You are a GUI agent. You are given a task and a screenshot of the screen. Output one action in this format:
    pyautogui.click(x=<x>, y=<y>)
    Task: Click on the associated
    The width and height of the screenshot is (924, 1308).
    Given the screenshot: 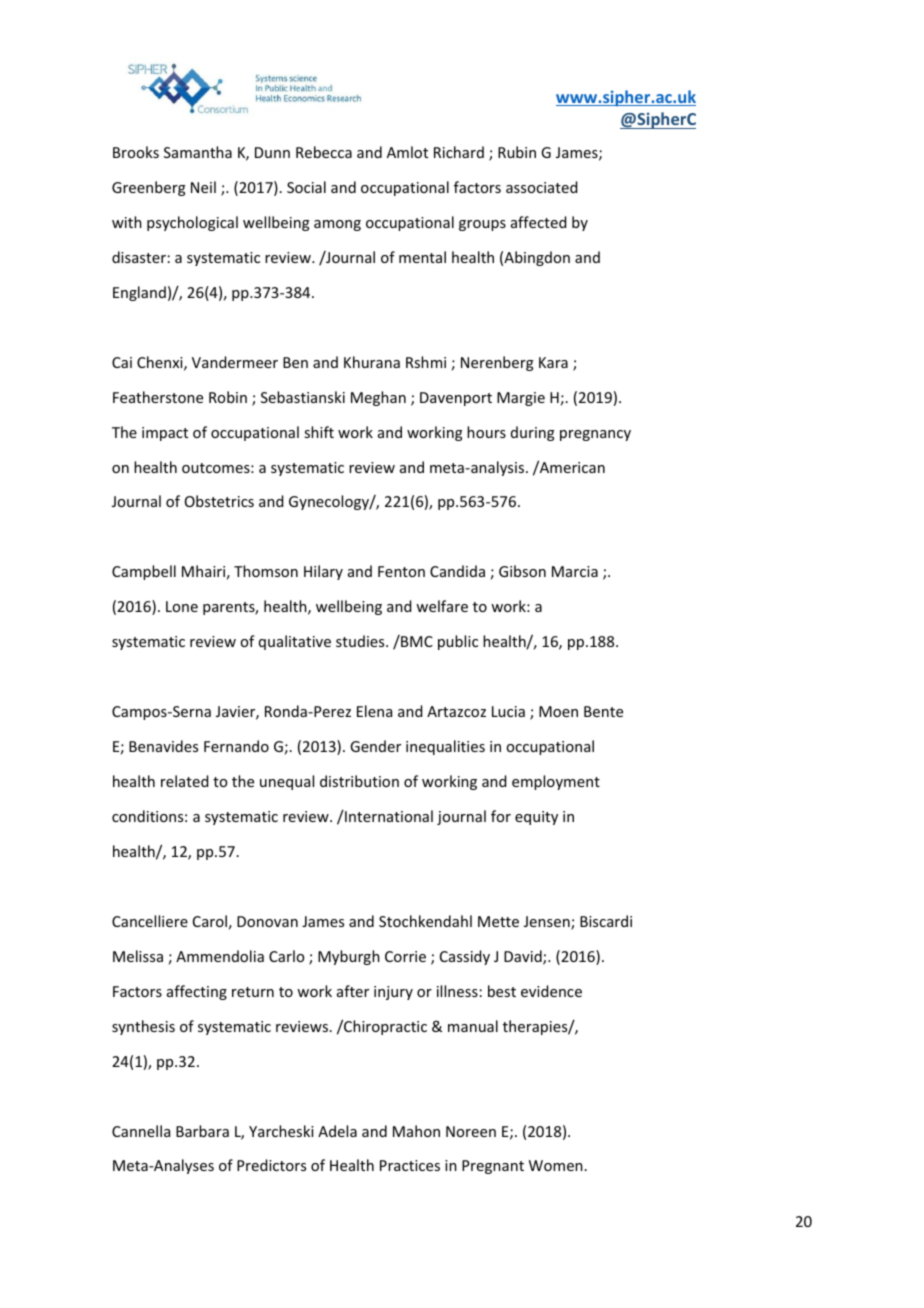 What is the action you would take?
    pyautogui.click(x=541, y=187)
